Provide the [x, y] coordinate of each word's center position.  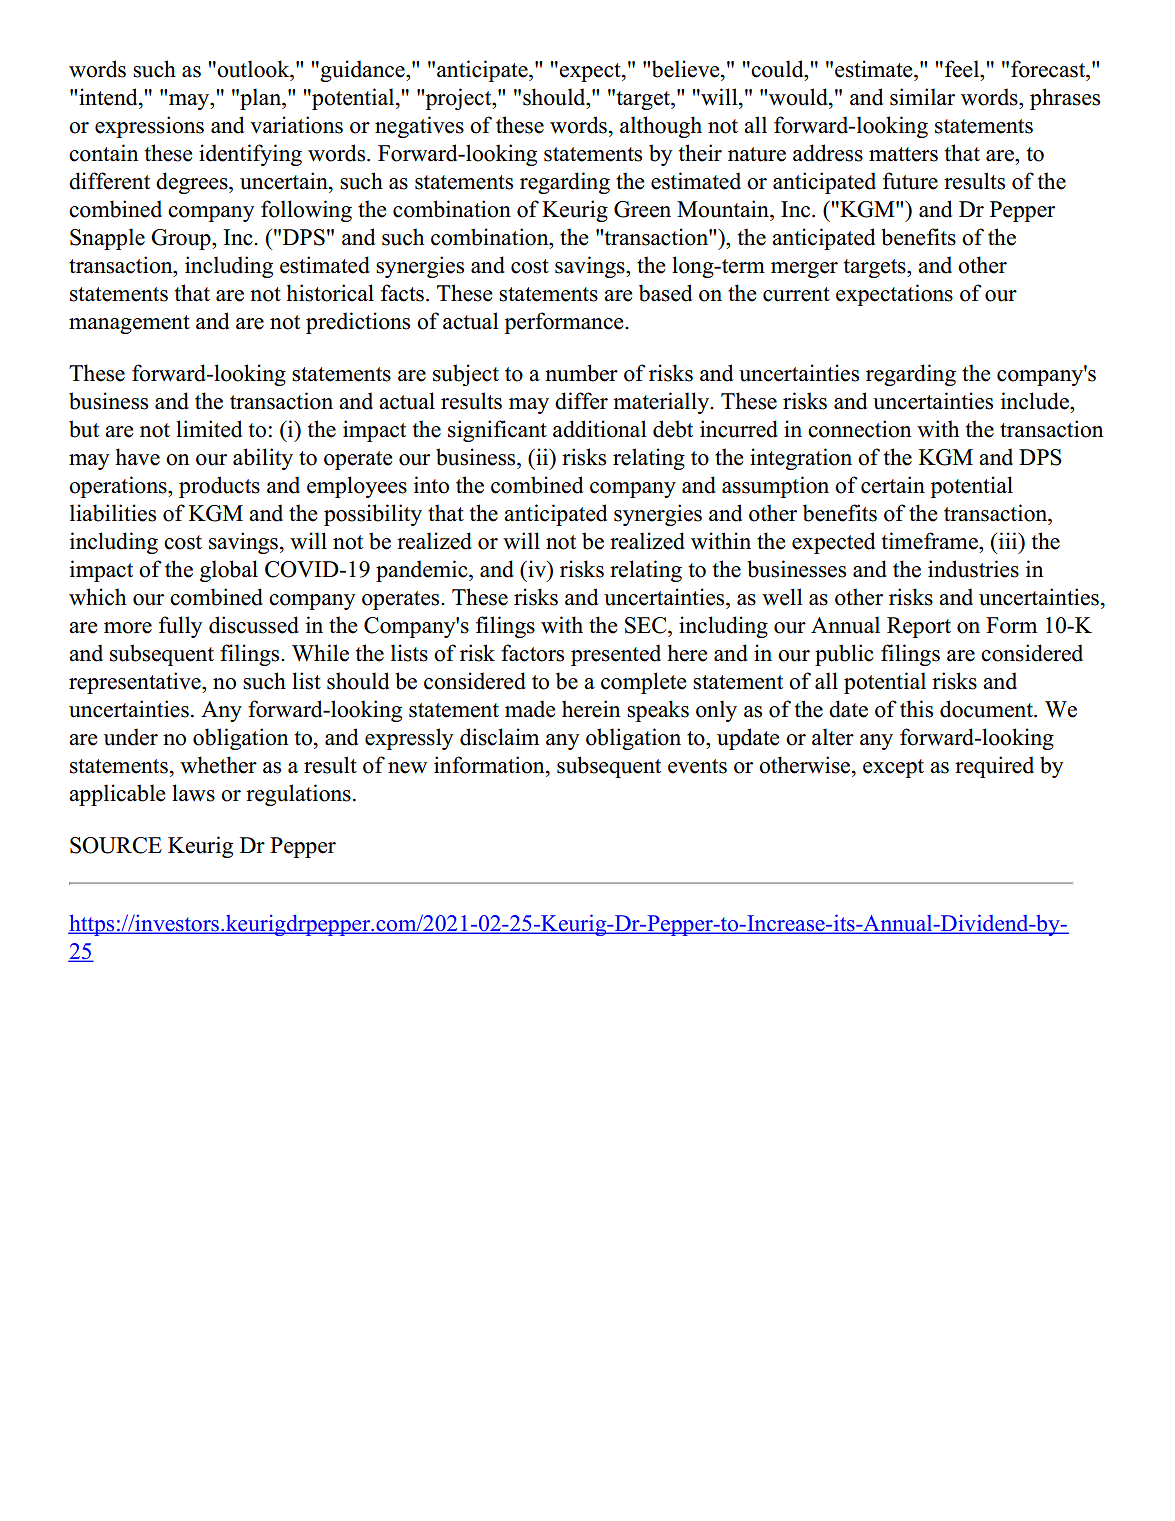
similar [922, 97]
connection [859, 429]
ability [263, 459]
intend [109, 97]
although [661, 127]
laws [193, 793]
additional [600, 429]
